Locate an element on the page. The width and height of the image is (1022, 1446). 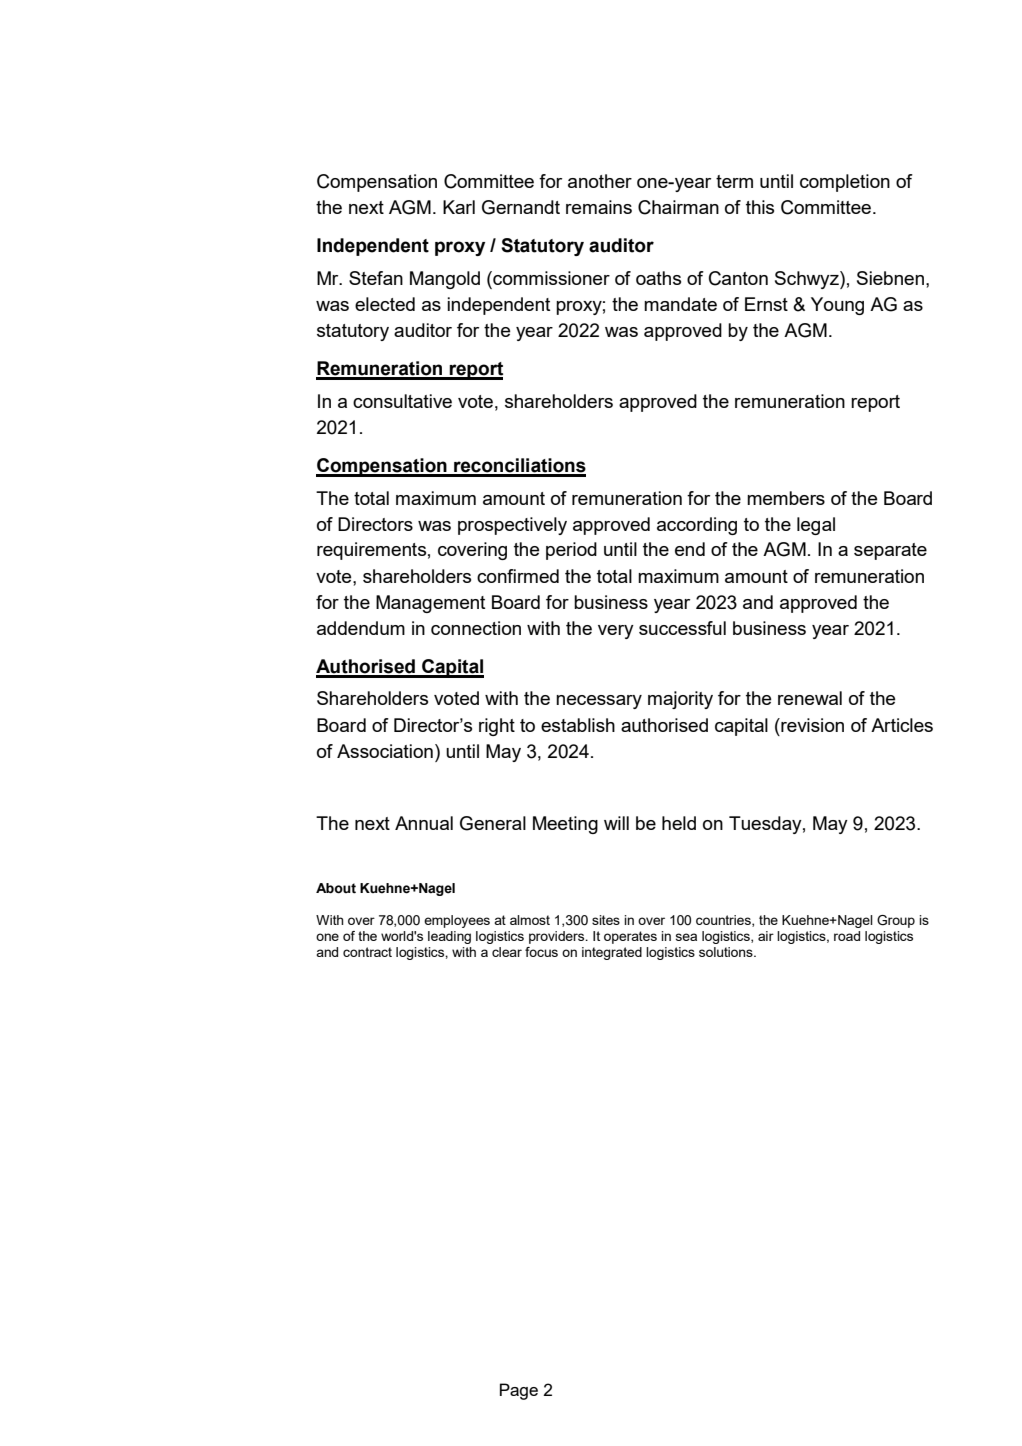
completion is located at coordinates (845, 183).
